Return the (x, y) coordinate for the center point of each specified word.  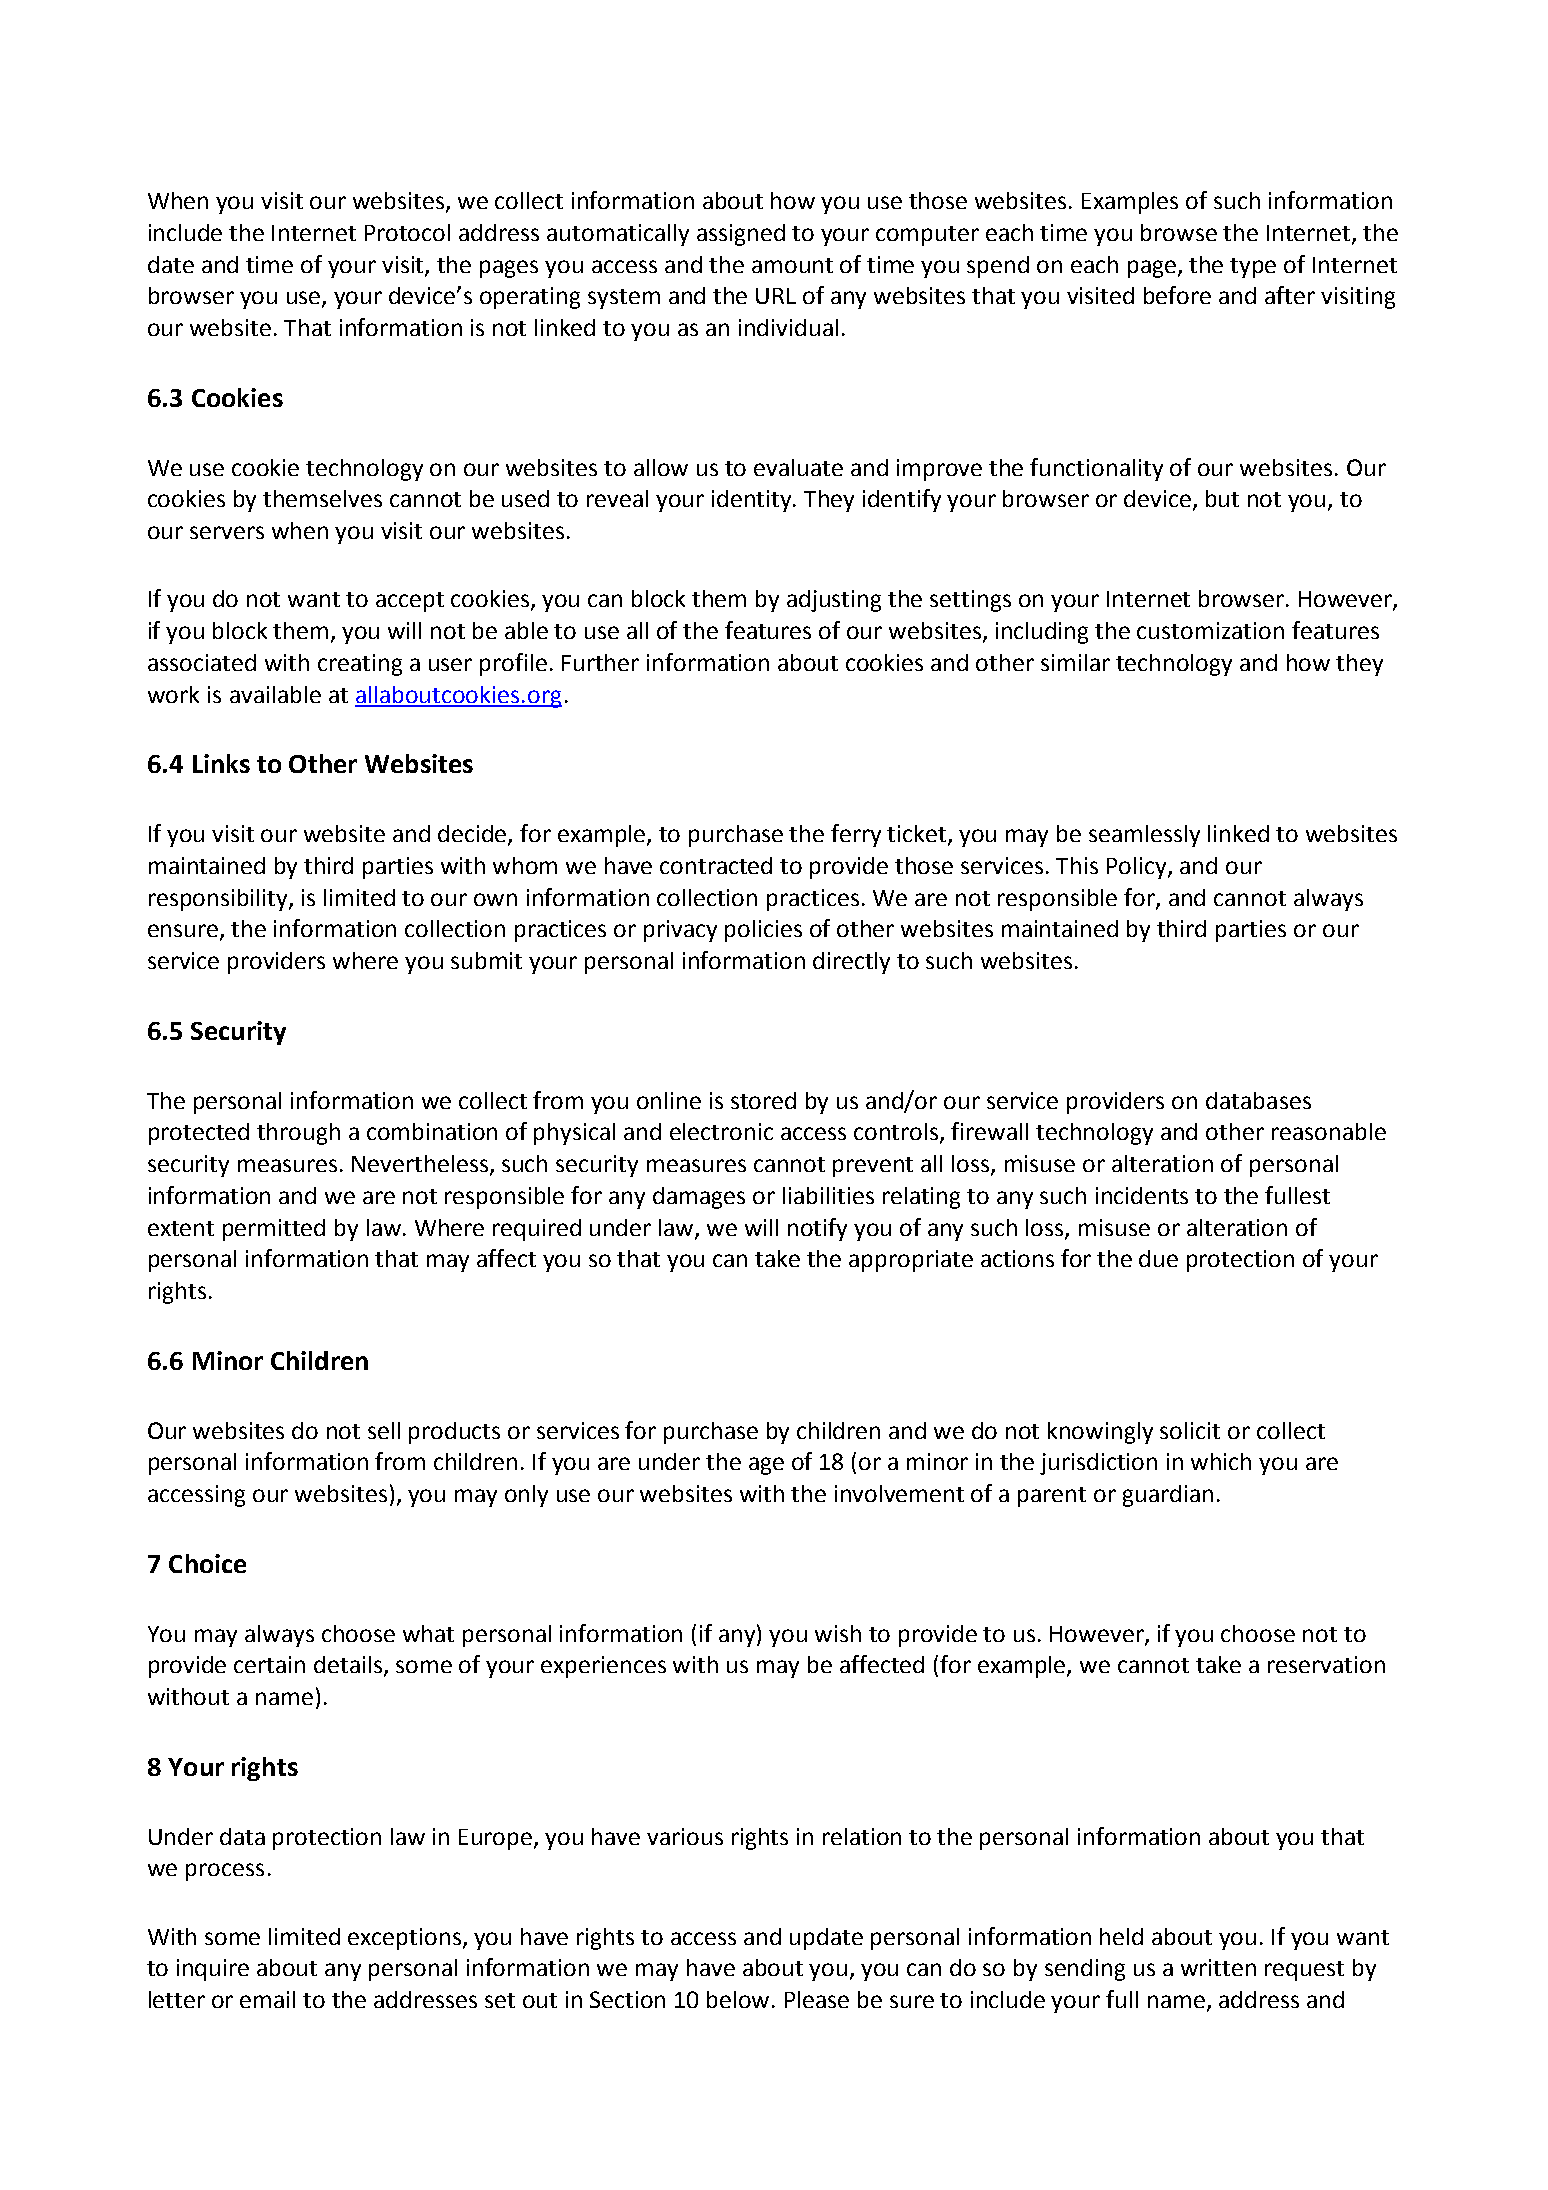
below (740, 1999)
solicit (1190, 1430)
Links (221, 763)
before (1177, 295)
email (267, 1999)
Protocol (407, 232)
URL (776, 296)
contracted (716, 865)
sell (384, 1430)
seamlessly (1144, 836)
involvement (899, 1493)
